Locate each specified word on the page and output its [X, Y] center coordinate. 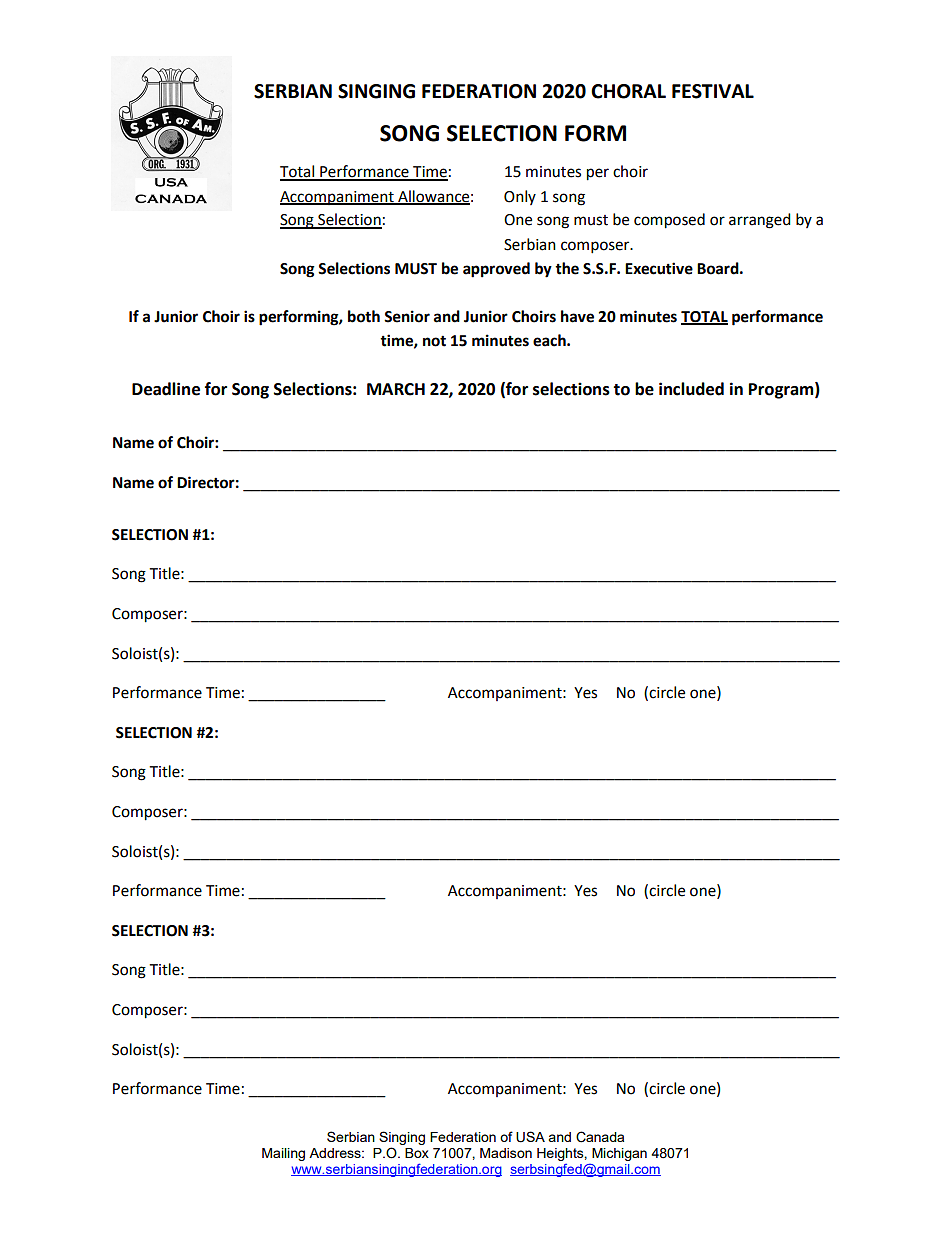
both [364, 316]
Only [520, 197]
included [691, 389]
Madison [506, 1153]
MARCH [396, 389]
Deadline [166, 389]
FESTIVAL [713, 91]
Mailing [283, 1154]
